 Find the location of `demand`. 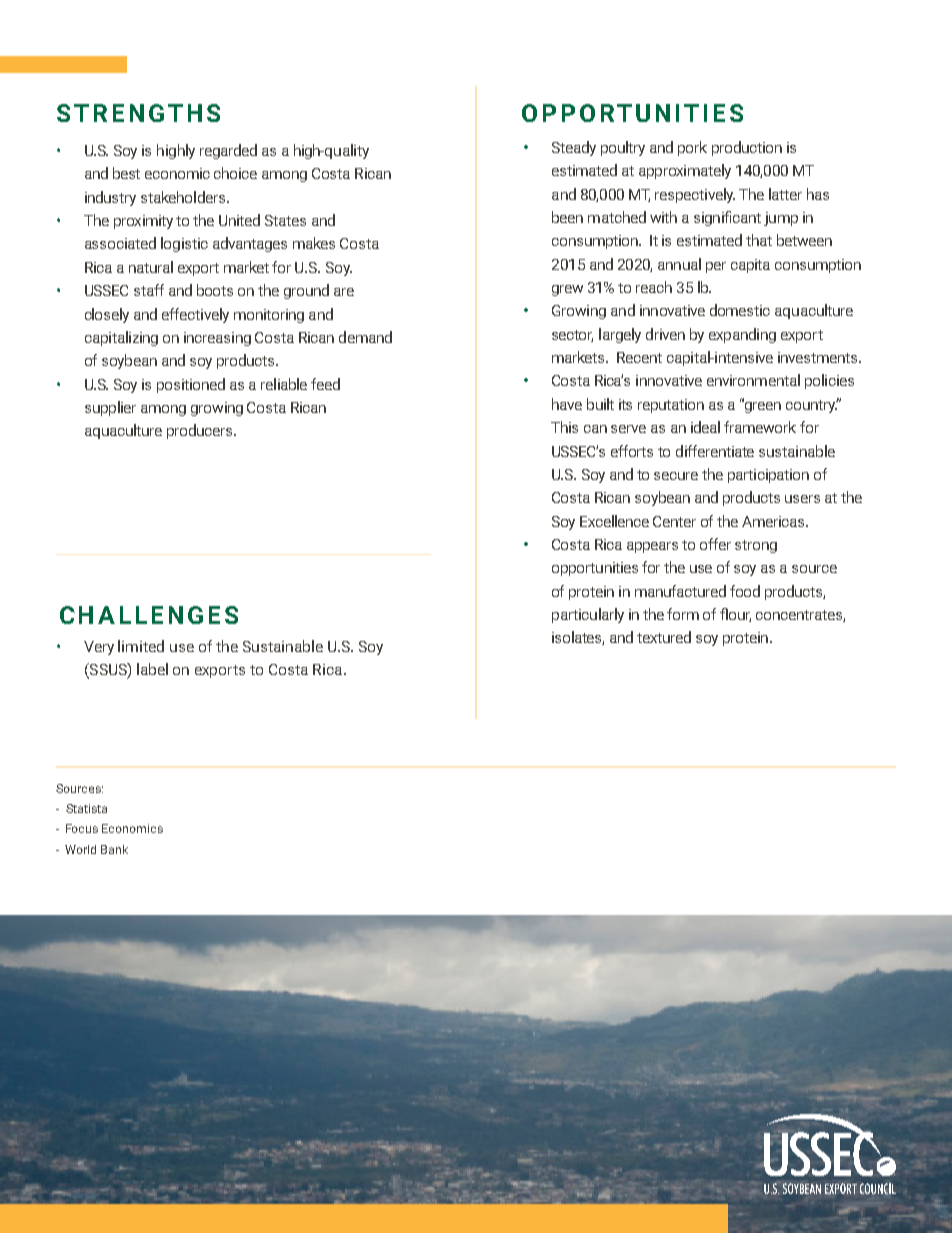

demand is located at coordinates (365, 337).
